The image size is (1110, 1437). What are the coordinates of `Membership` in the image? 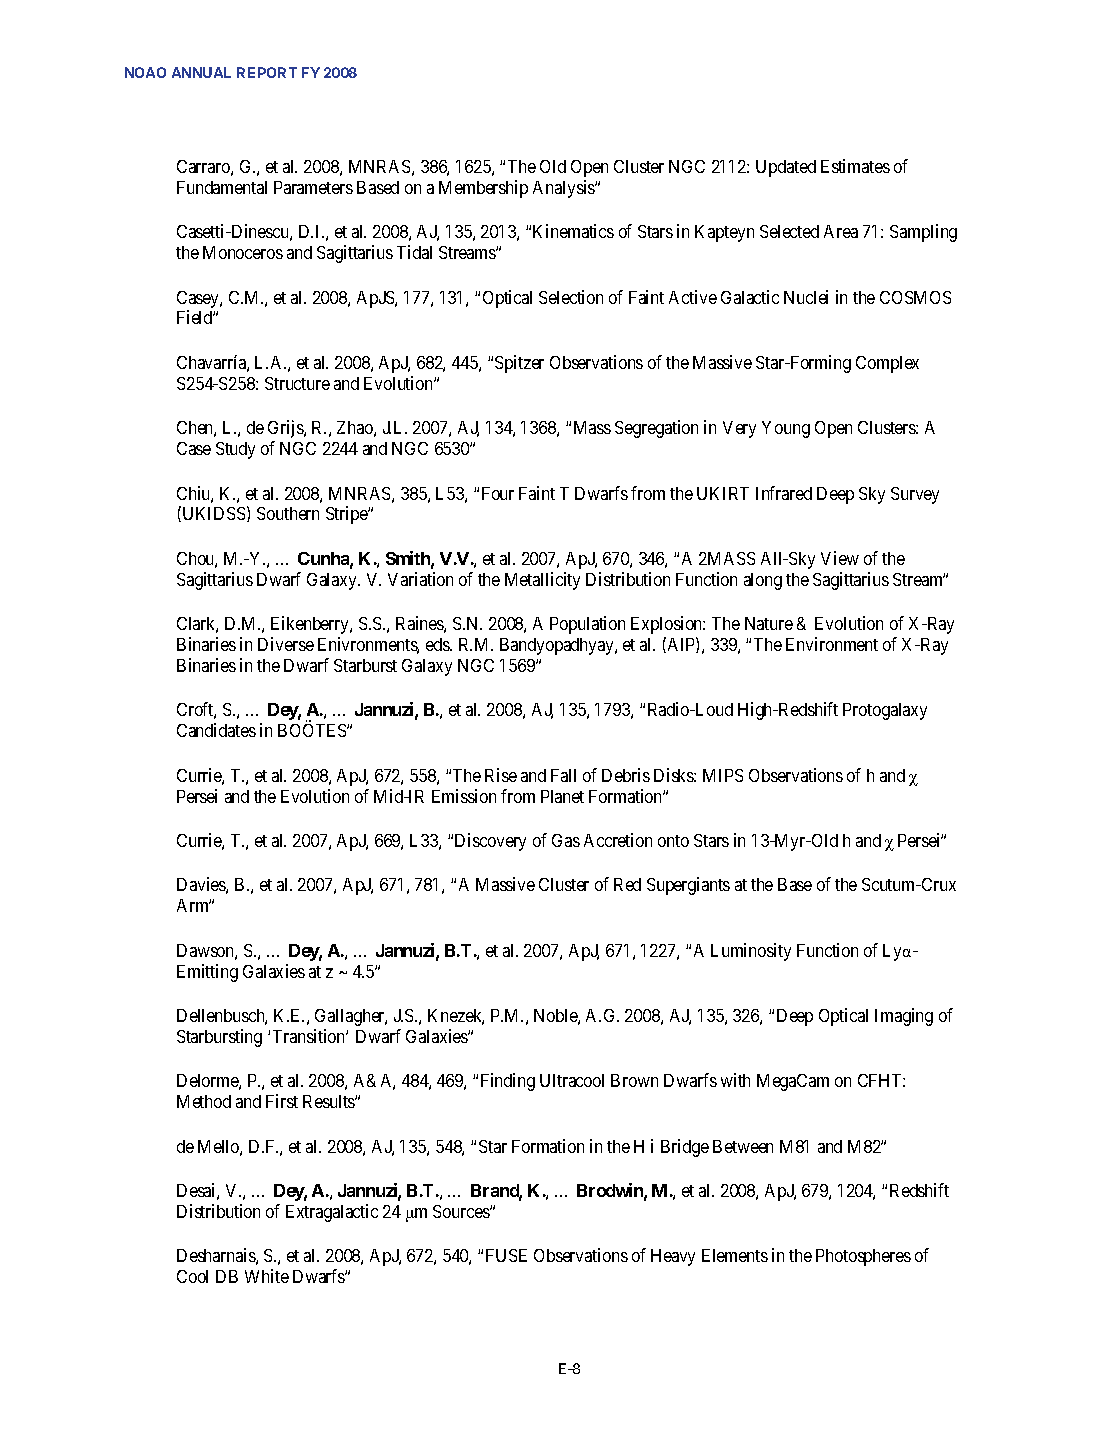 It's located at (483, 189).
